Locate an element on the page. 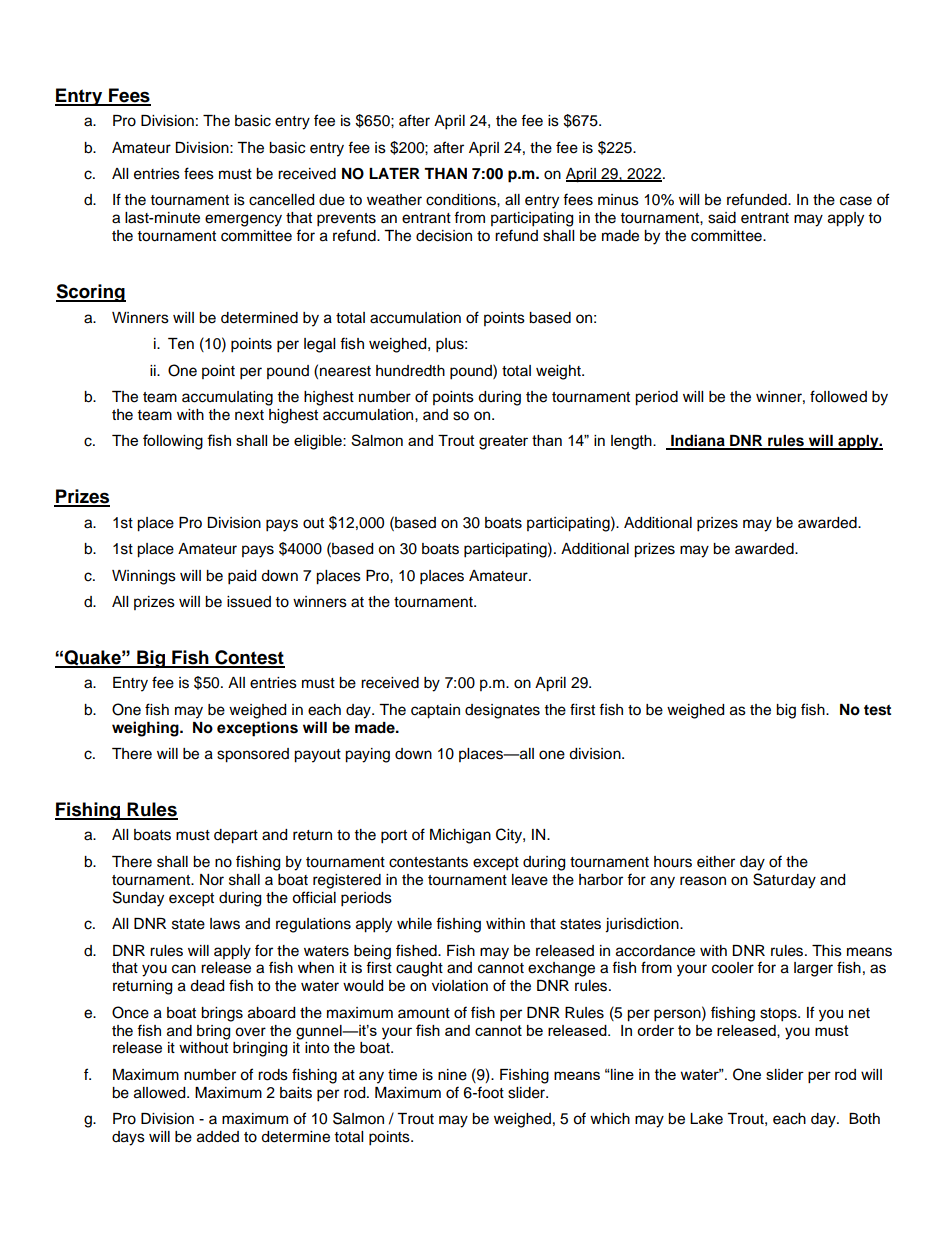 The height and width of the page is (1233, 952). conditions is located at coordinates (462, 200).
